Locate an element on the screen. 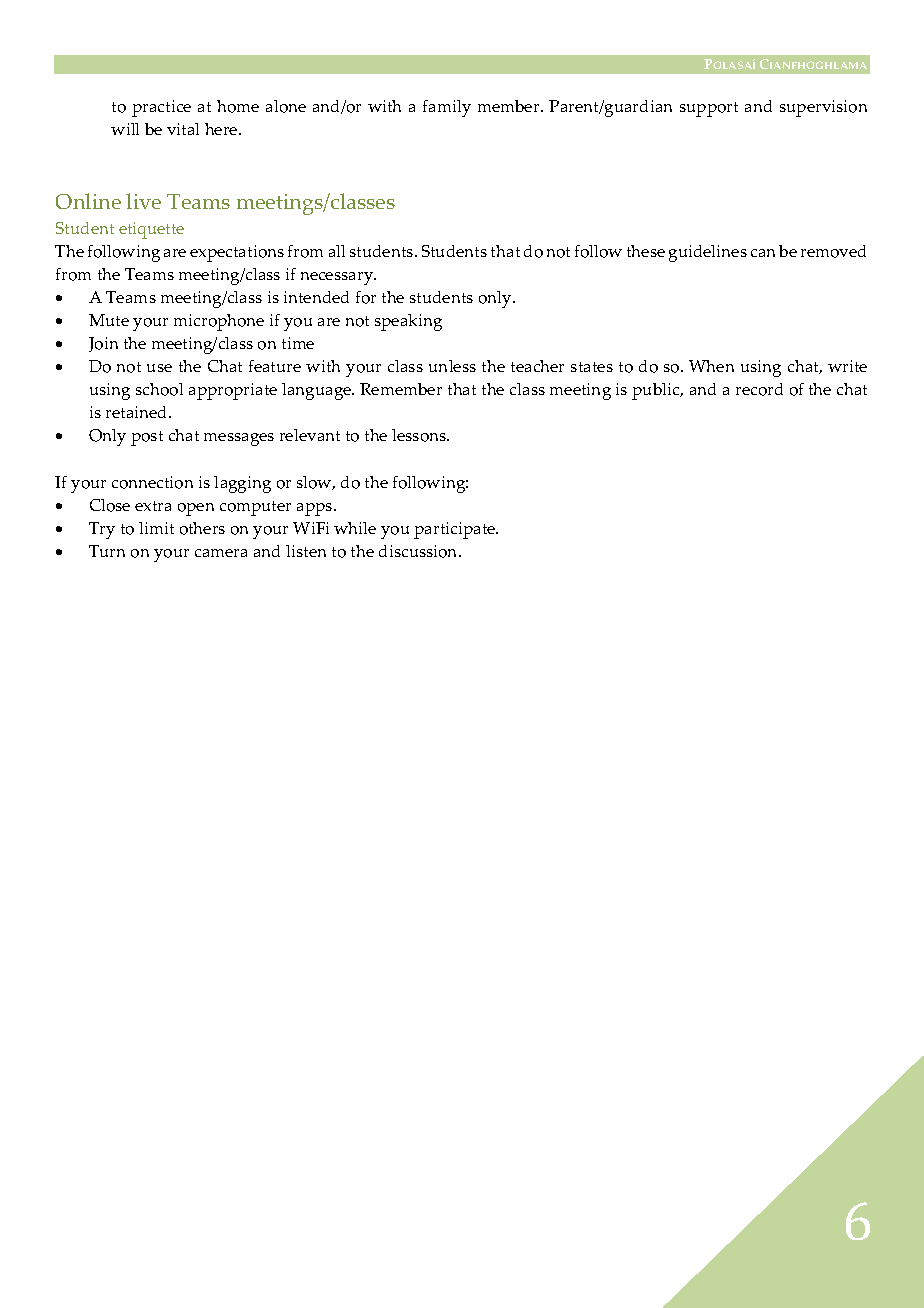 This screenshot has width=924, height=1308. vital is located at coordinates (183, 129).
